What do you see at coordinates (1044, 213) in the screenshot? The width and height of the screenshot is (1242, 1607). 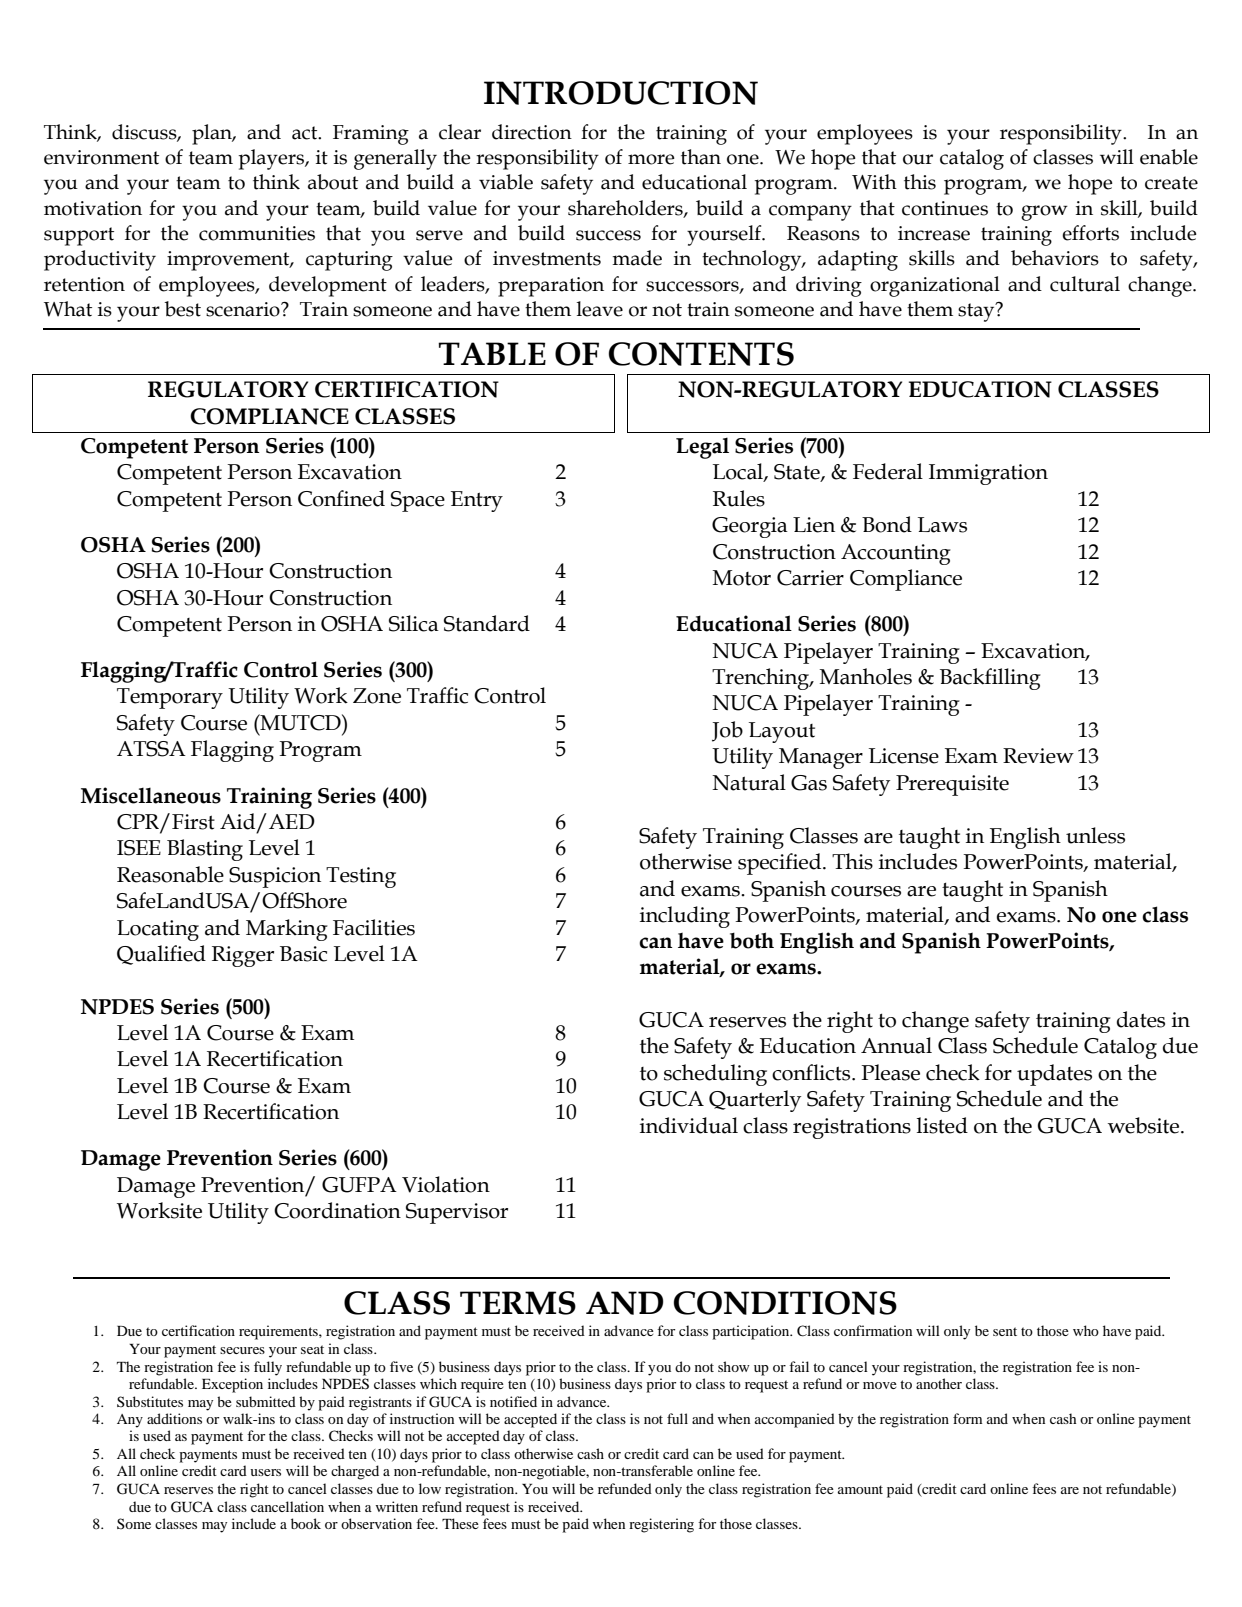 I see `grow` at bounding box center [1044, 213].
